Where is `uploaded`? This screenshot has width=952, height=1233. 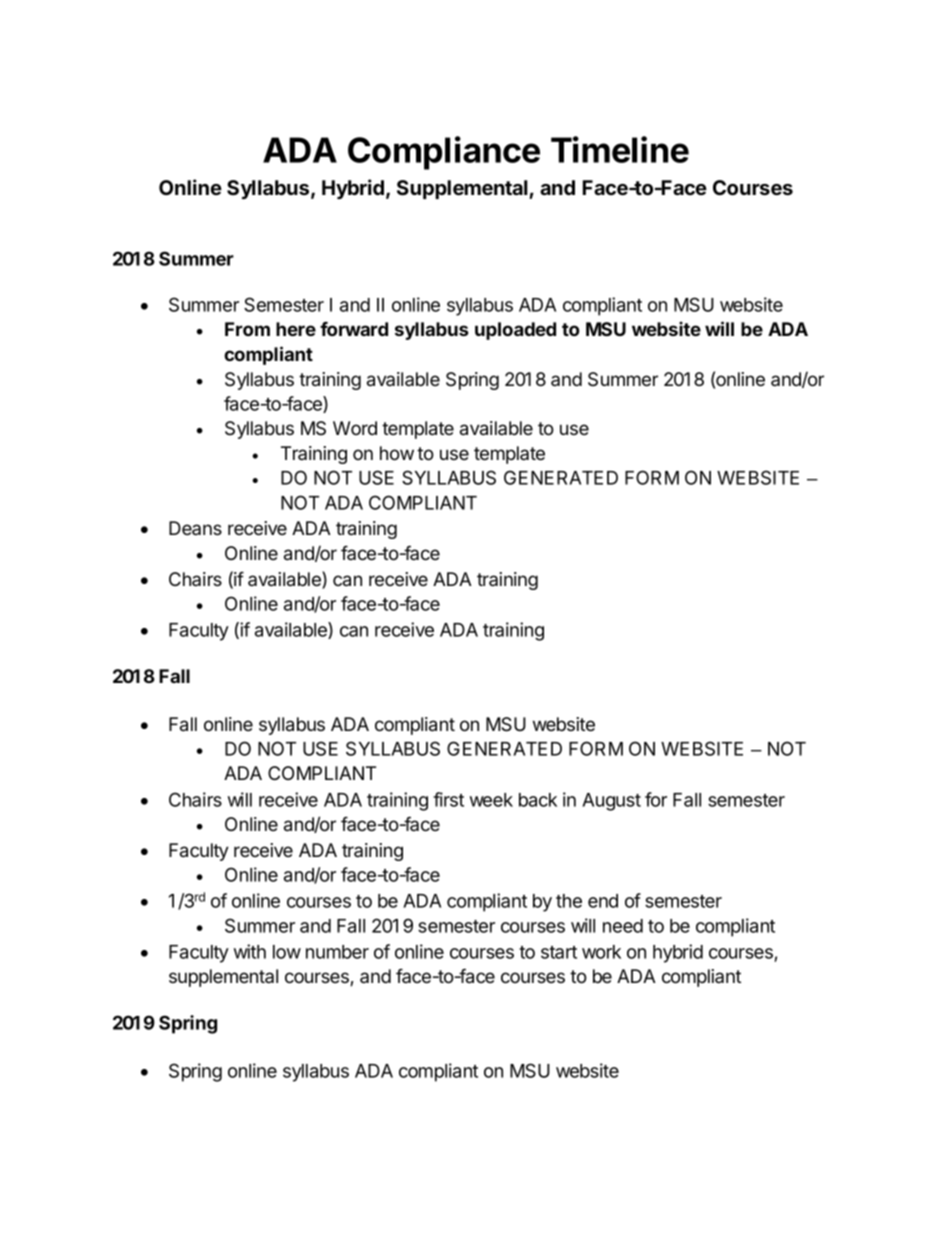
uploaded is located at coordinates (515, 331).
